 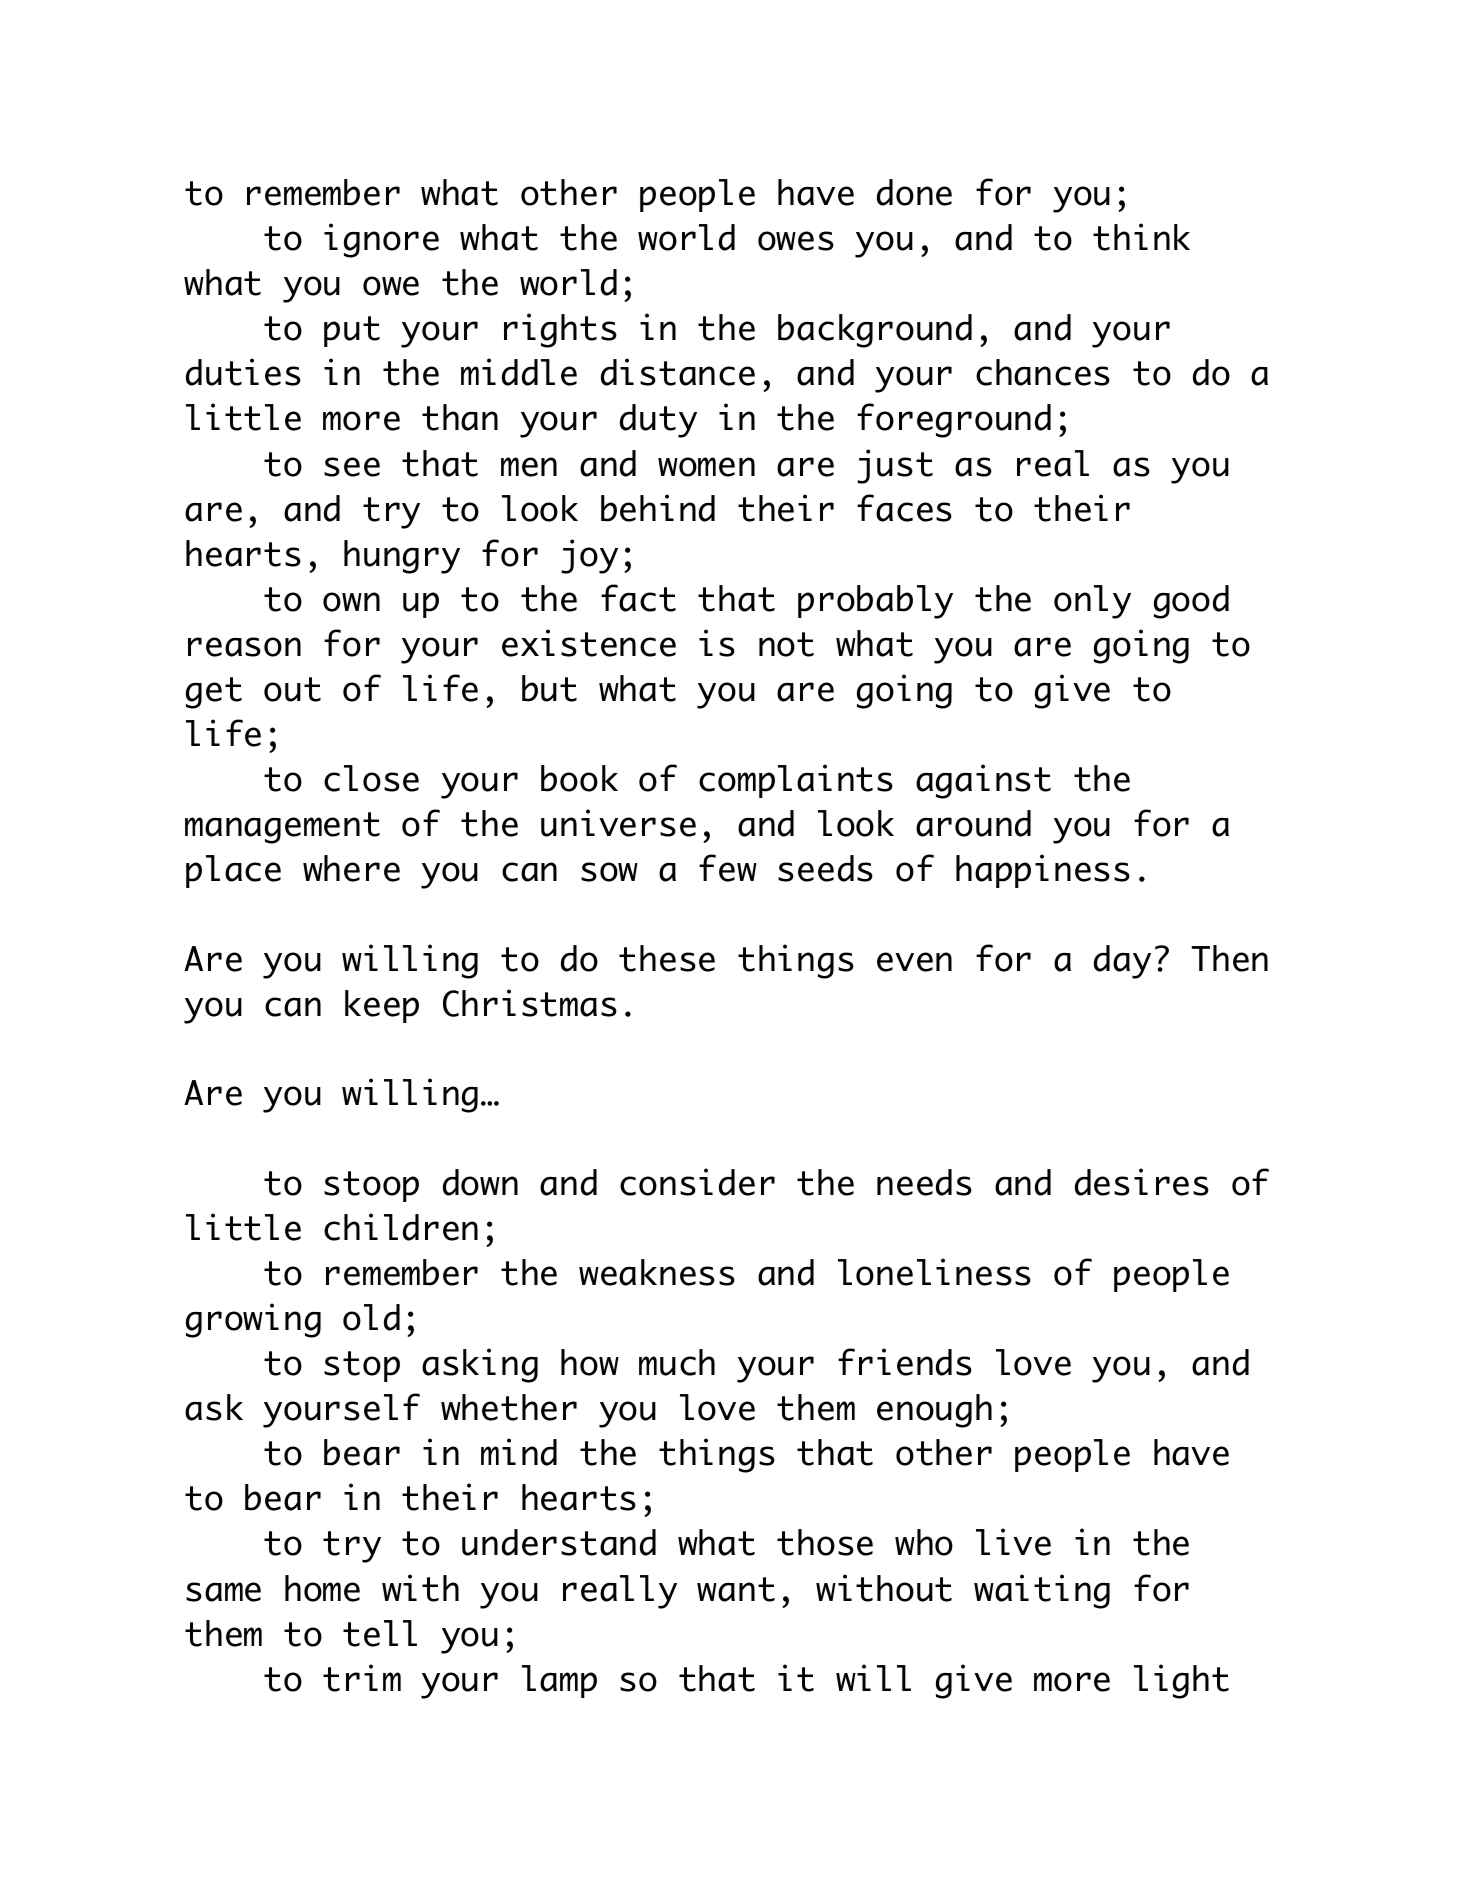 I want to click on these, so click(x=667, y=958).
